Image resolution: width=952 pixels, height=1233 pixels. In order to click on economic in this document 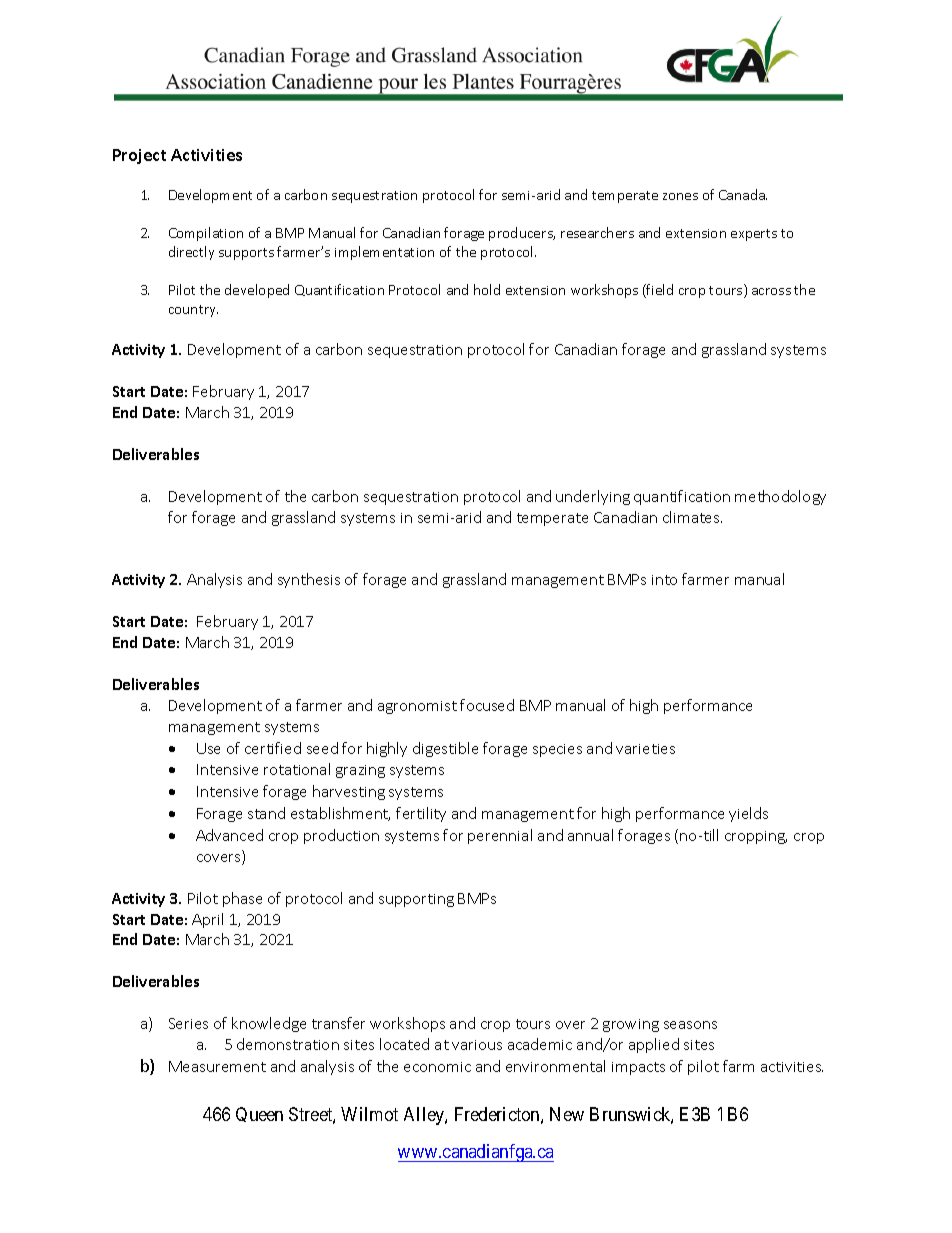, I will do `click(437, 1067)`.
